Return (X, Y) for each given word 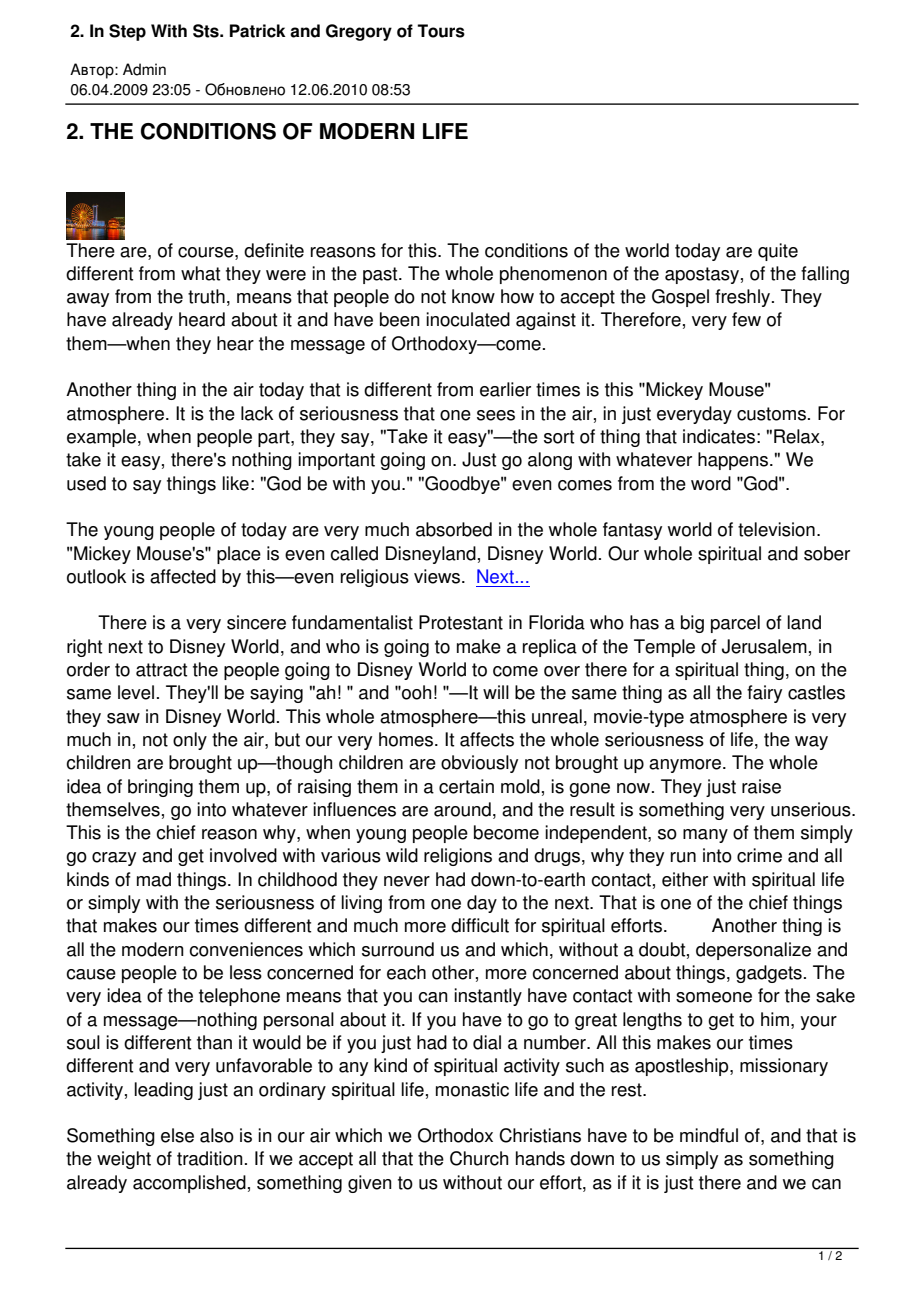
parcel (735, 624)
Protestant (461, 622)
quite (778, 252)
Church (479, 1158)
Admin (144, 69)
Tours (441, 31)
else (177, 1135)
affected (183, 576)
